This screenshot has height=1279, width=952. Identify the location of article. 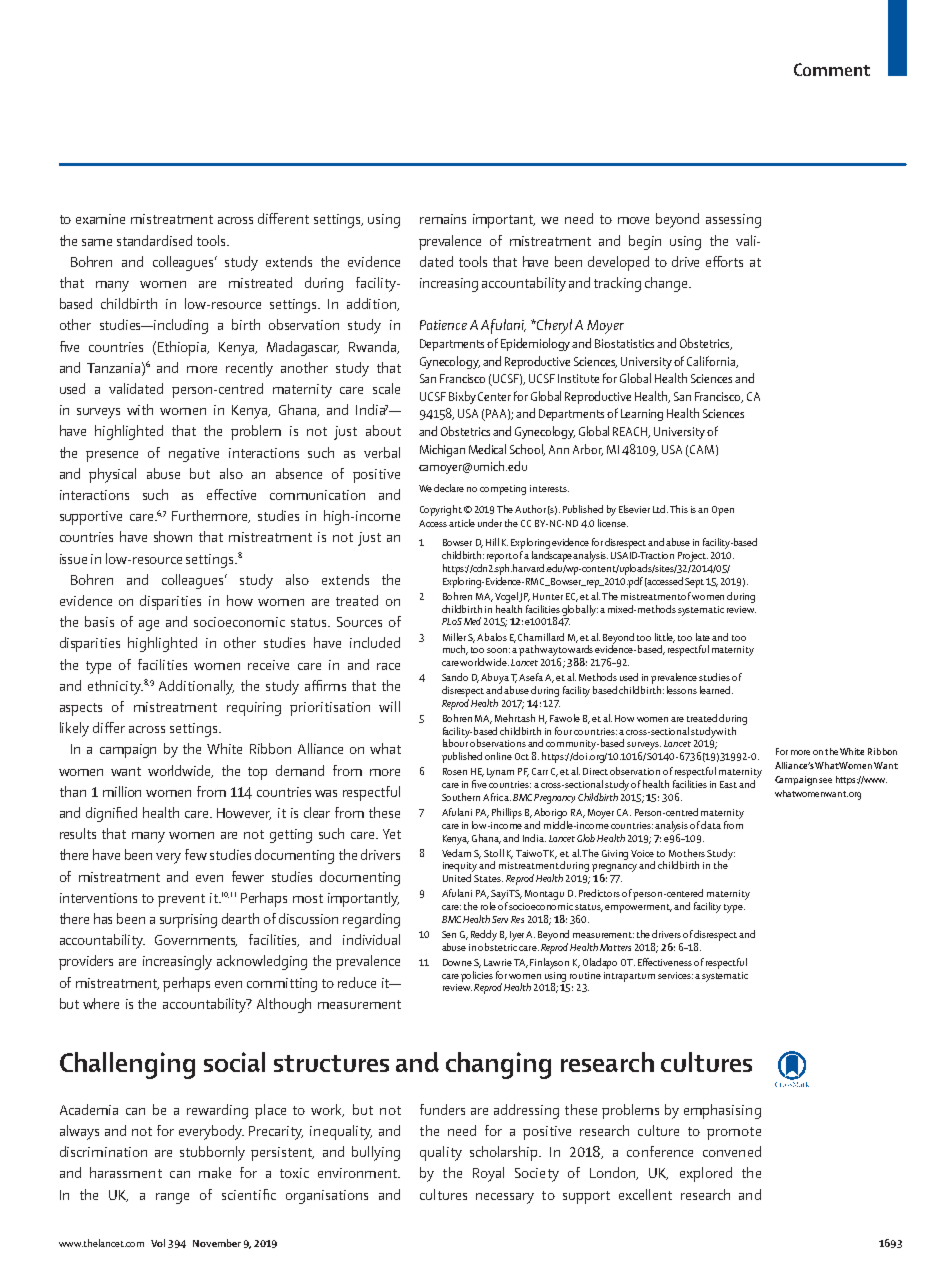
(462, 523).
